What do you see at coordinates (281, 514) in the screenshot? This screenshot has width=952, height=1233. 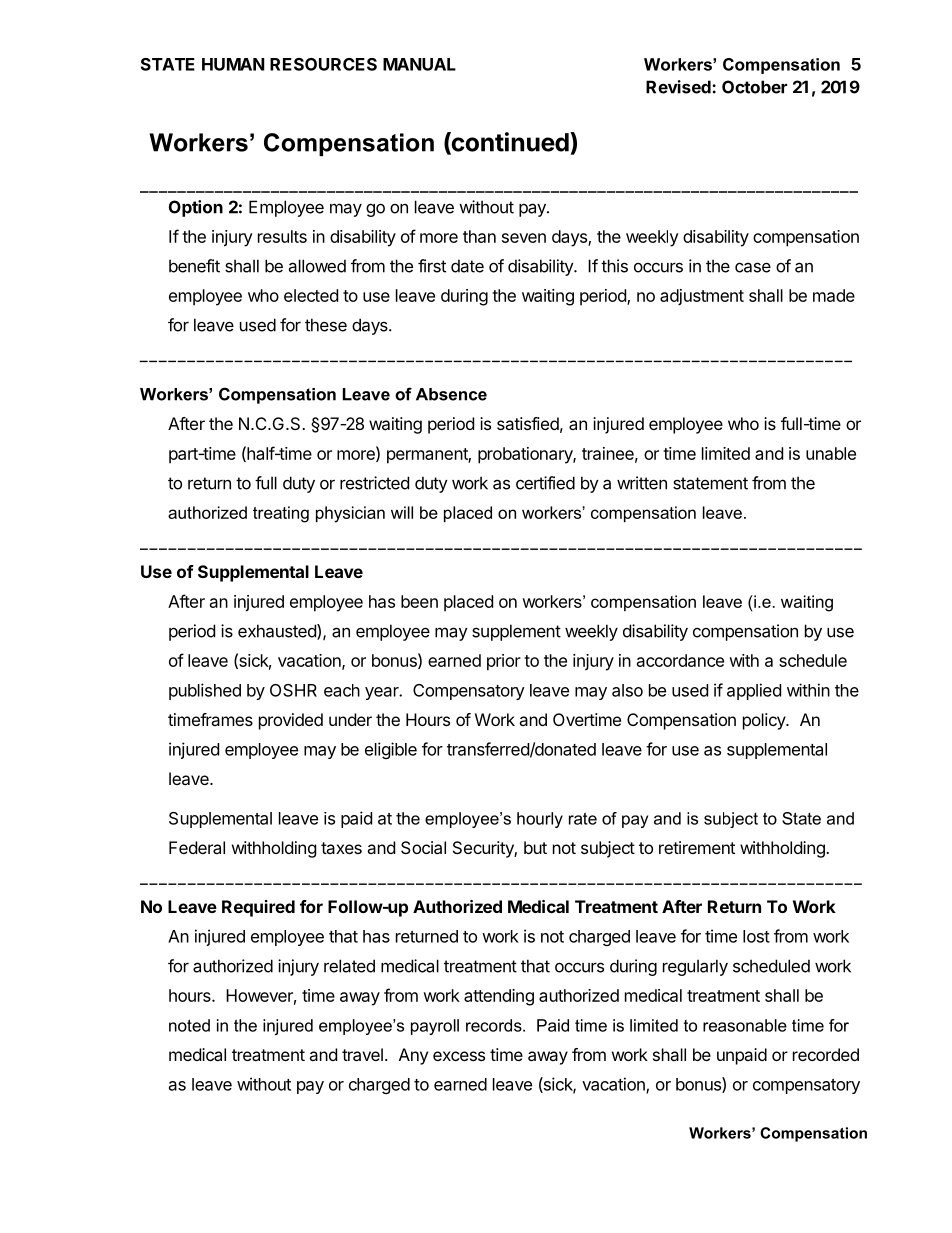 I see `treating` at bounding box center [281, 514].
